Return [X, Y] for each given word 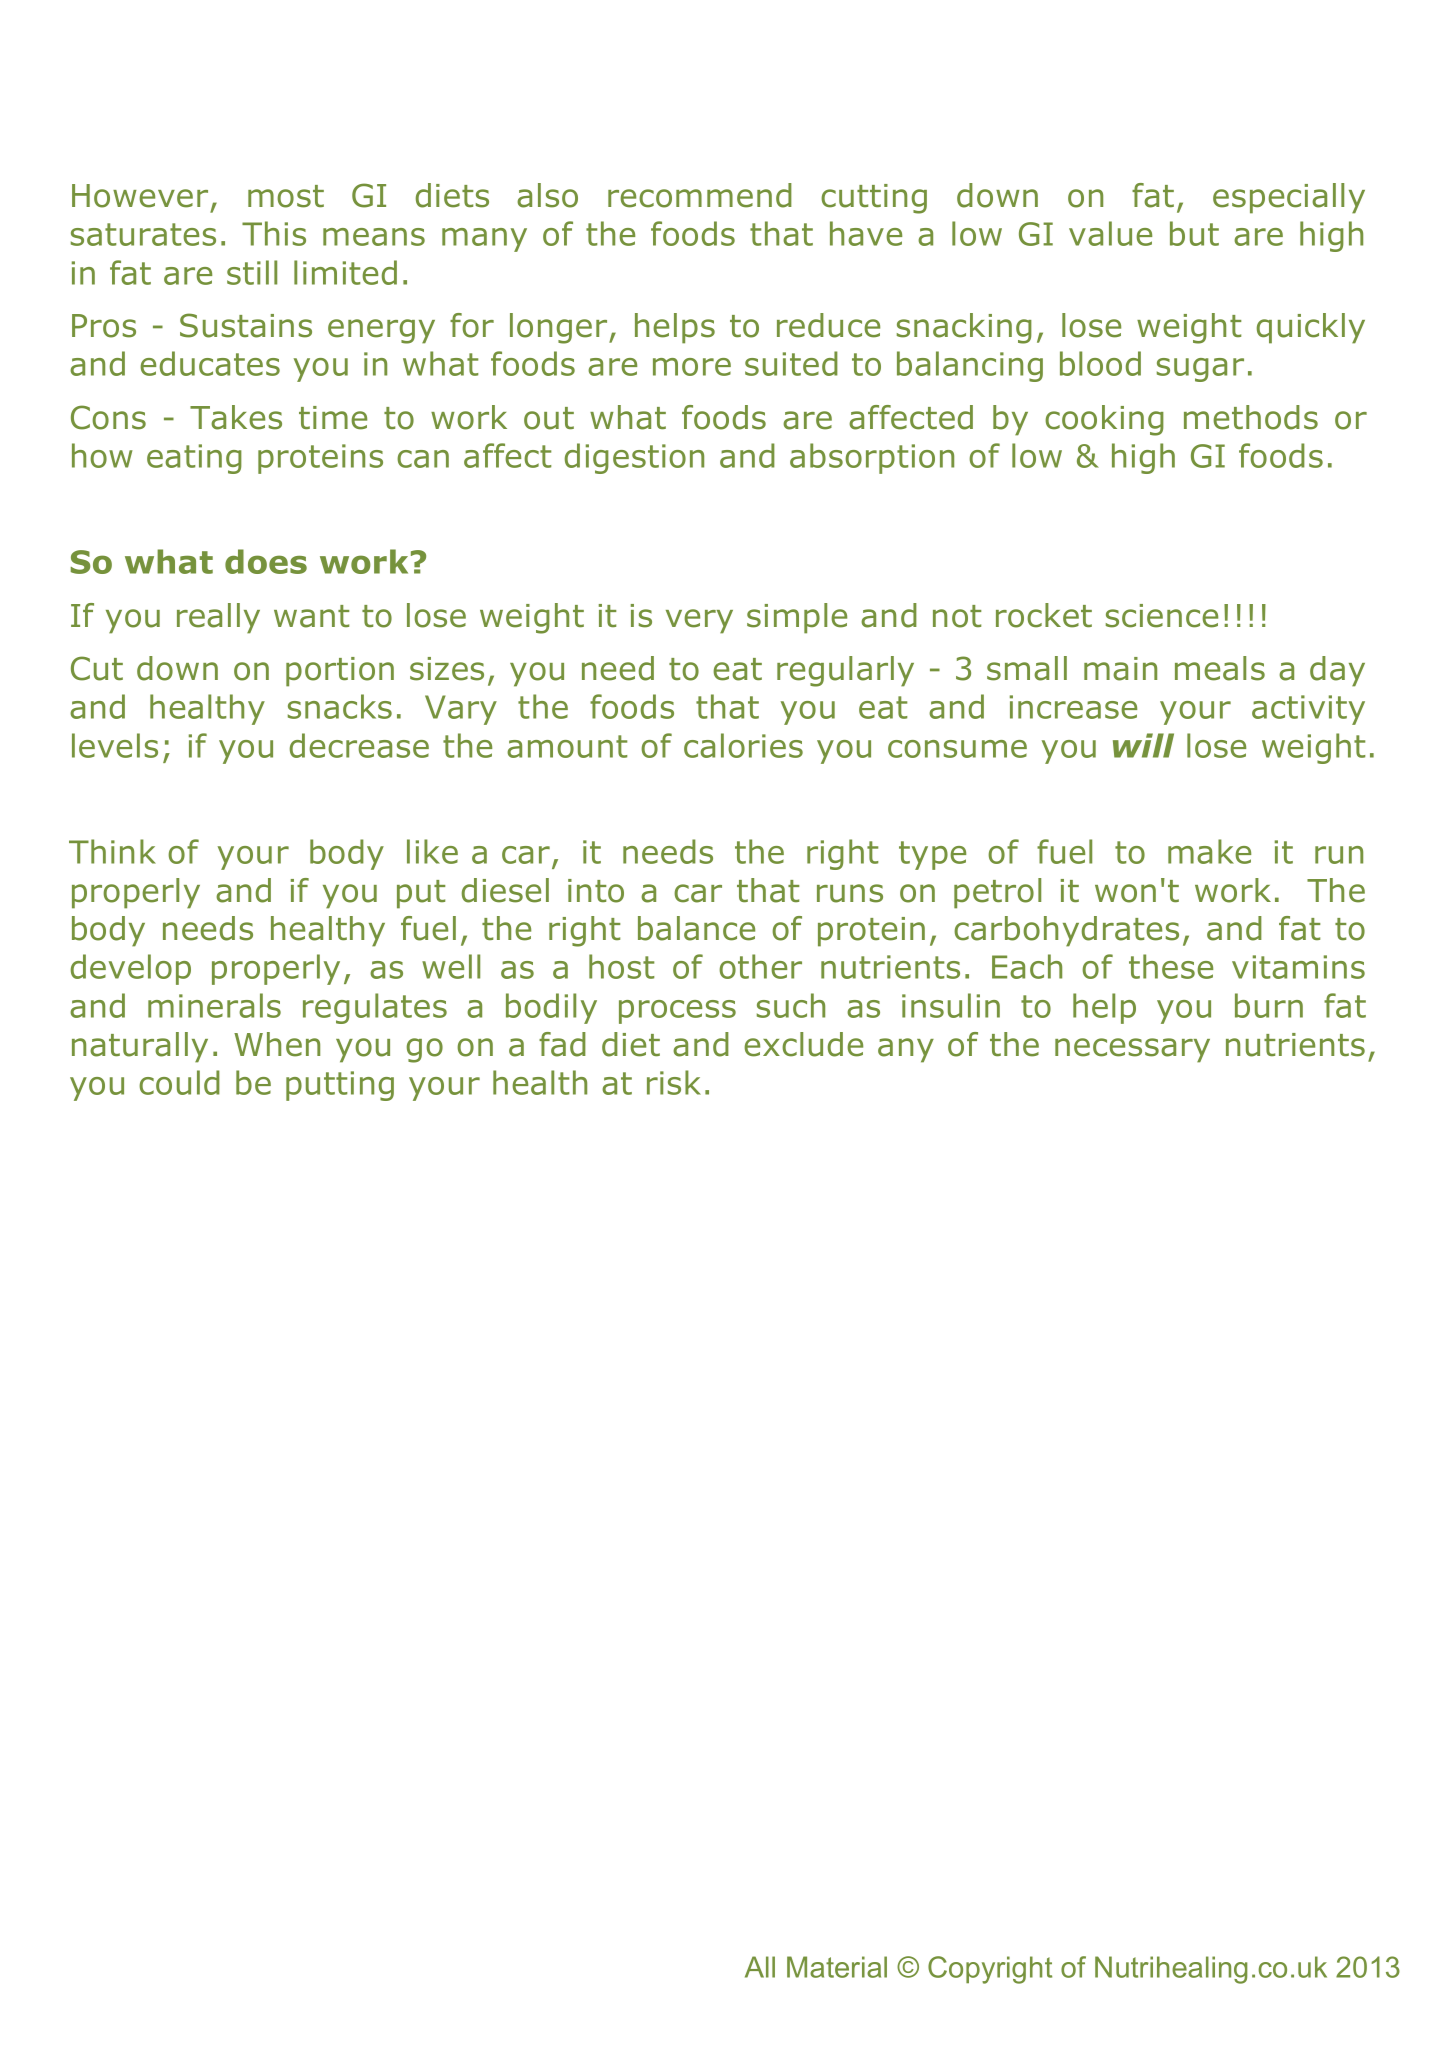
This [274, 233]
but [1194, 233]
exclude [803, 1044]
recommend [700, 195]
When [277, 1044]
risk [674, 1082]
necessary [1132, 1050]
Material [837, 1967]
